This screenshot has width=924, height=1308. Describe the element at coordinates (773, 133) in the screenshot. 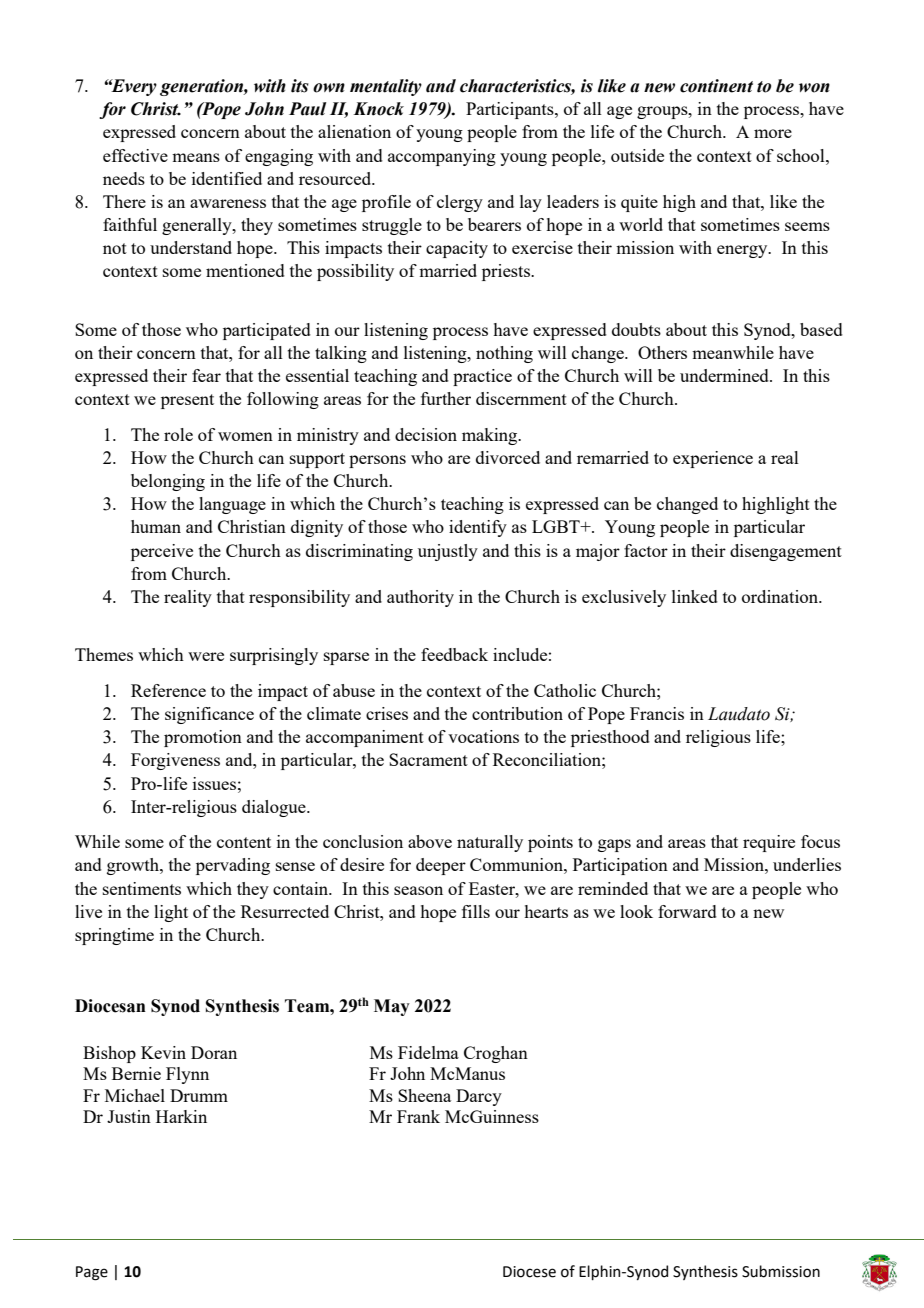

I see `more` at that location.
